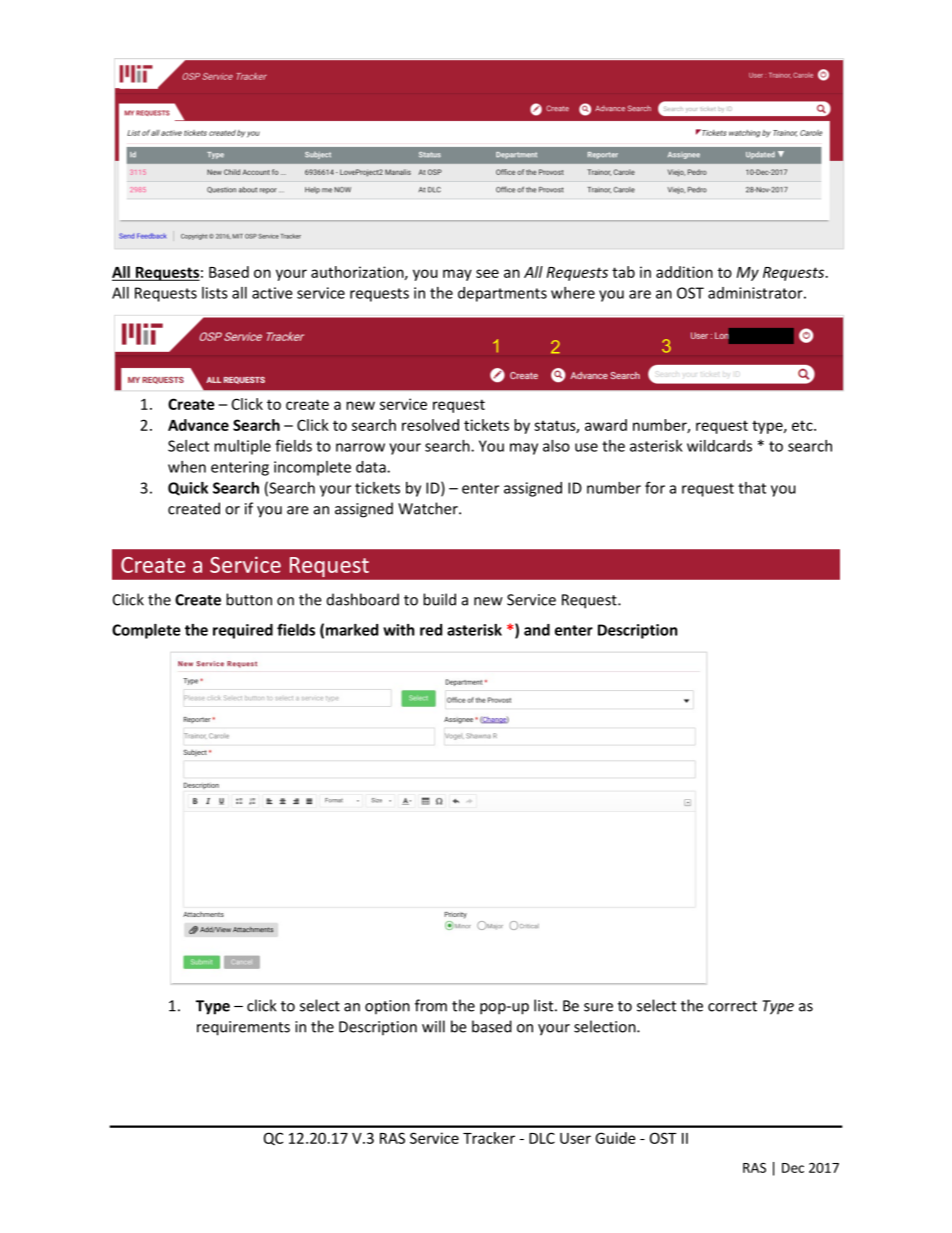  Describe the element at coordinates (431, 1005) in the screenshot. I see `from` at that location.
